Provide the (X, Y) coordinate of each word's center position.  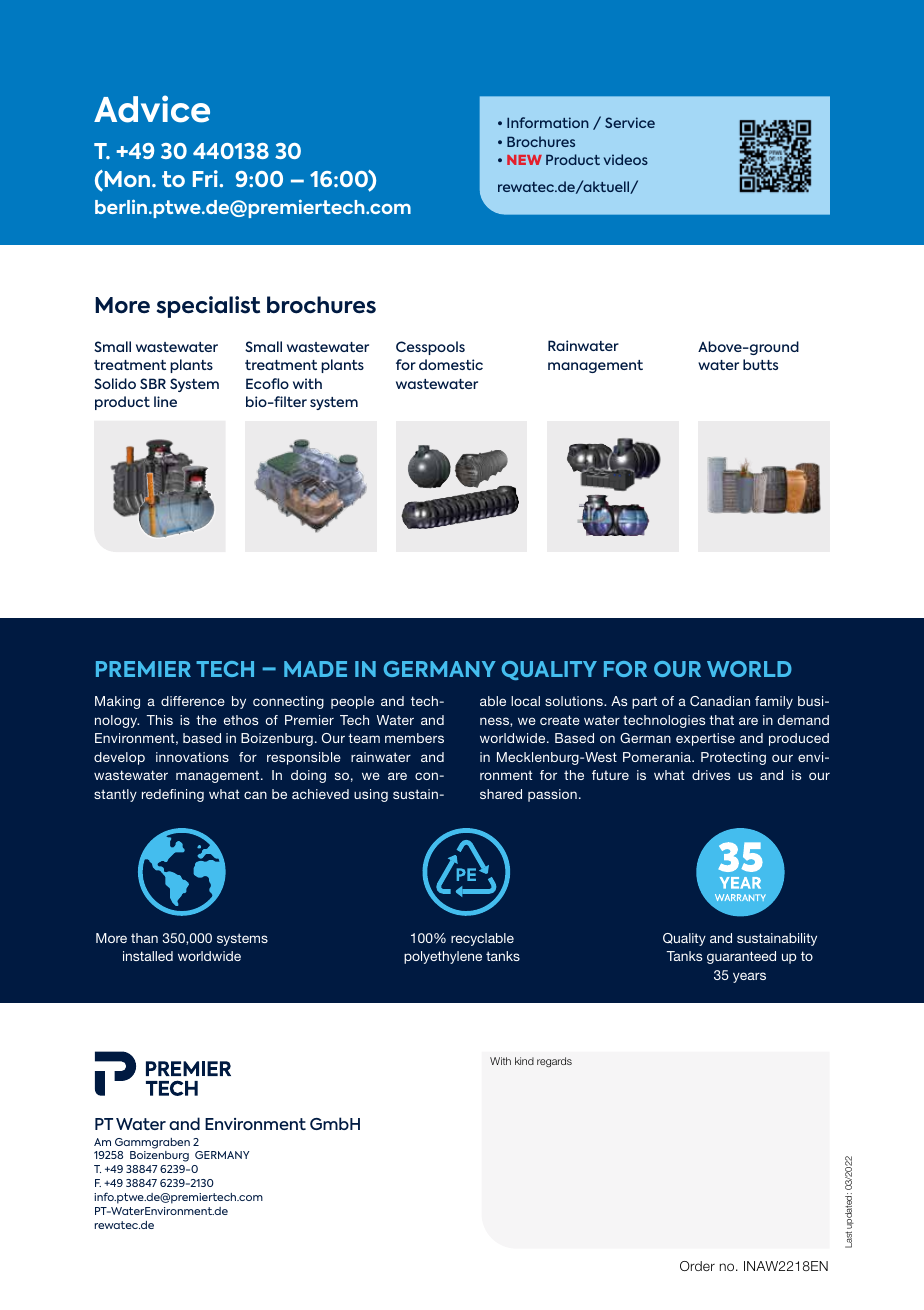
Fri (205, 178)
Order (697, 1266)
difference (193, 701)
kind (524, 1061)
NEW (524, 160)
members (414, 738)
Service (630, 122)
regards (554, 1062)
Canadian (720, 701)
